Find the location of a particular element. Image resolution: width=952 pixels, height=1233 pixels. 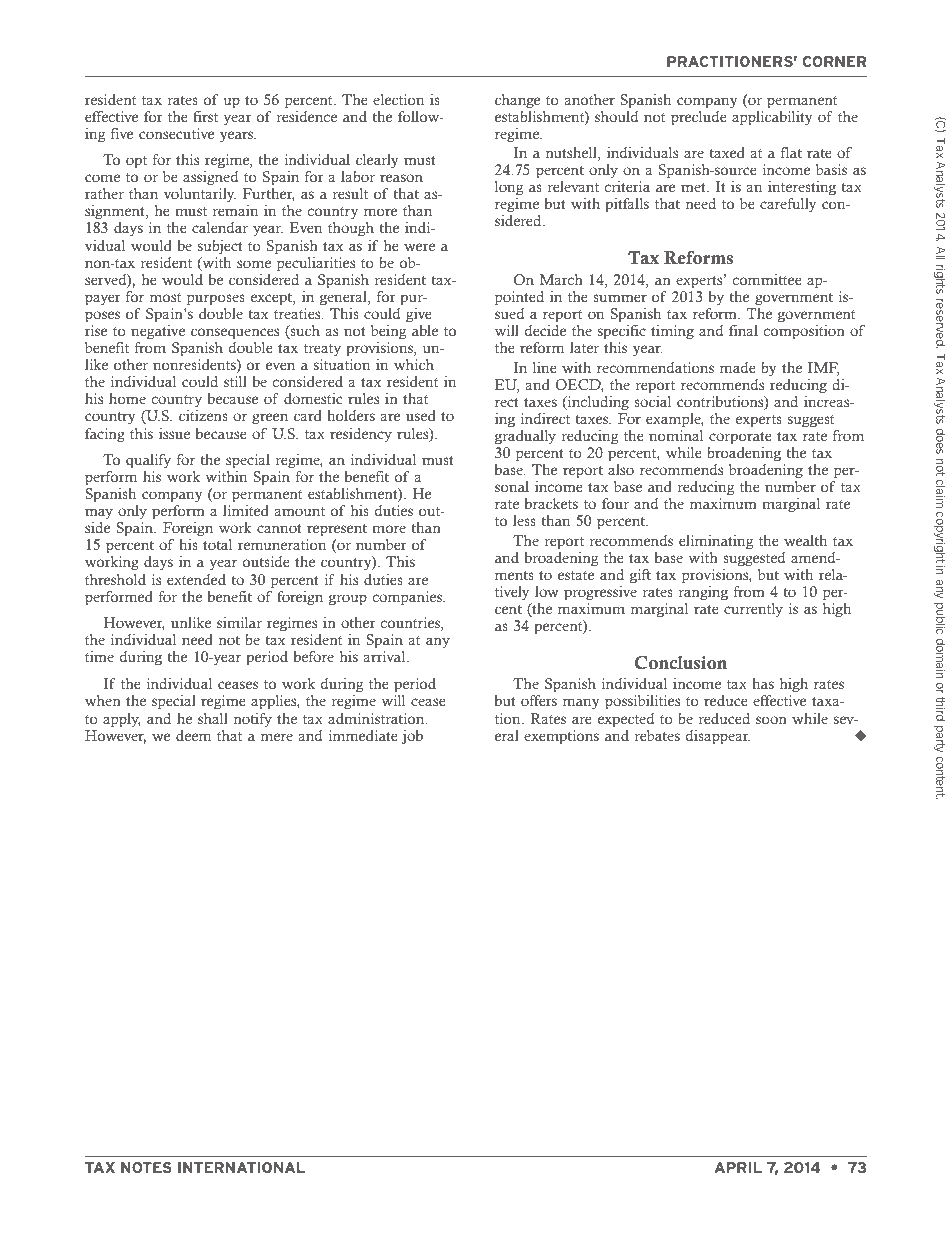

disappear is located at coordinates (718, 737).
